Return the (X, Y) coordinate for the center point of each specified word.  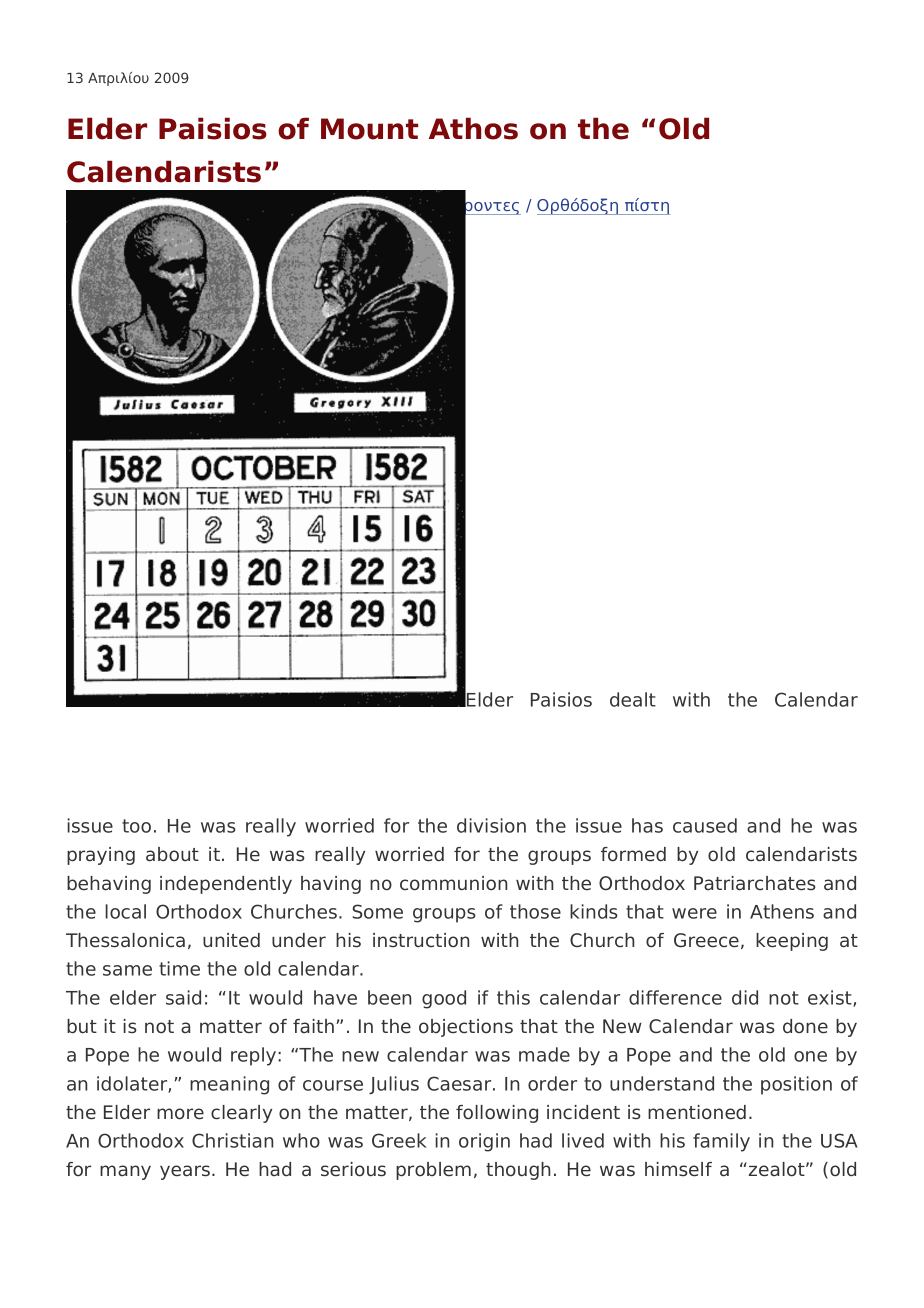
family (721, 1142)
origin (484, 1142)
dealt (633, 699)
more (180, 1114)
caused (705, 825)
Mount (369, 129)
